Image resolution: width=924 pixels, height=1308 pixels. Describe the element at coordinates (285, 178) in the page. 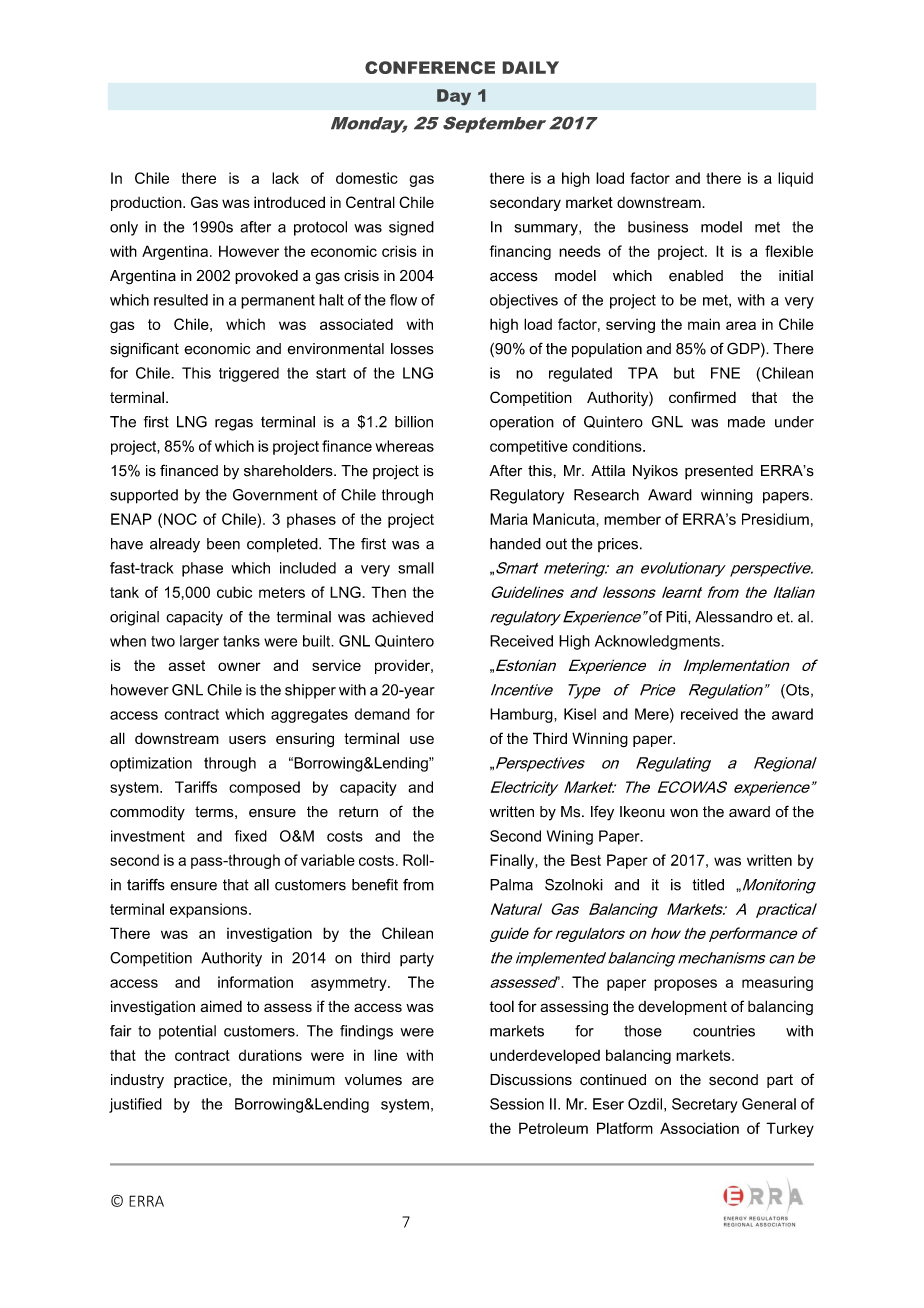

I see `lack` at that location.
